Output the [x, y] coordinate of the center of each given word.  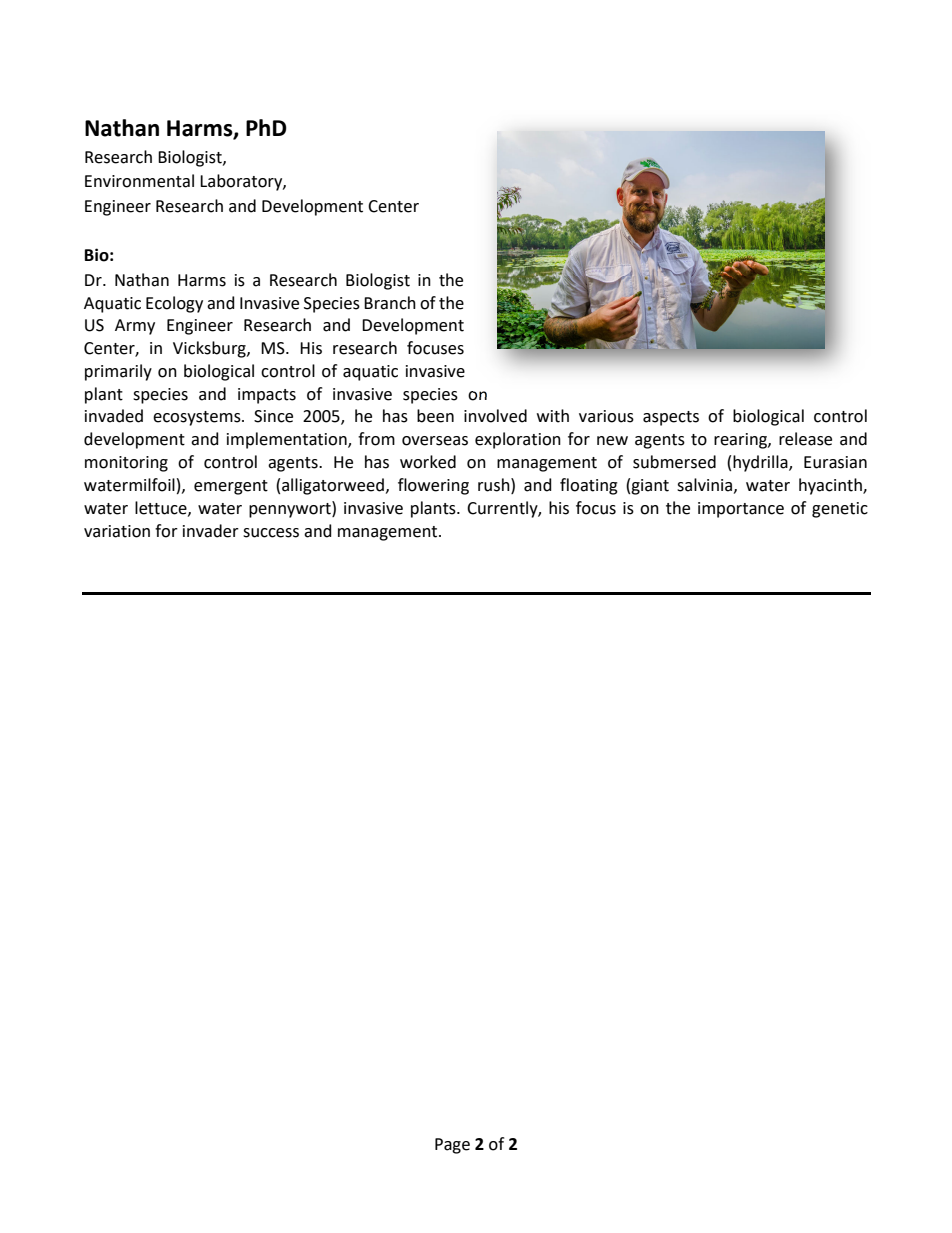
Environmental [139, 181]
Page [452, 1146]
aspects [671, 418]
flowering [433, 486]
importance [741, 510]
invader [211, 531]
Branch [390, 303]
